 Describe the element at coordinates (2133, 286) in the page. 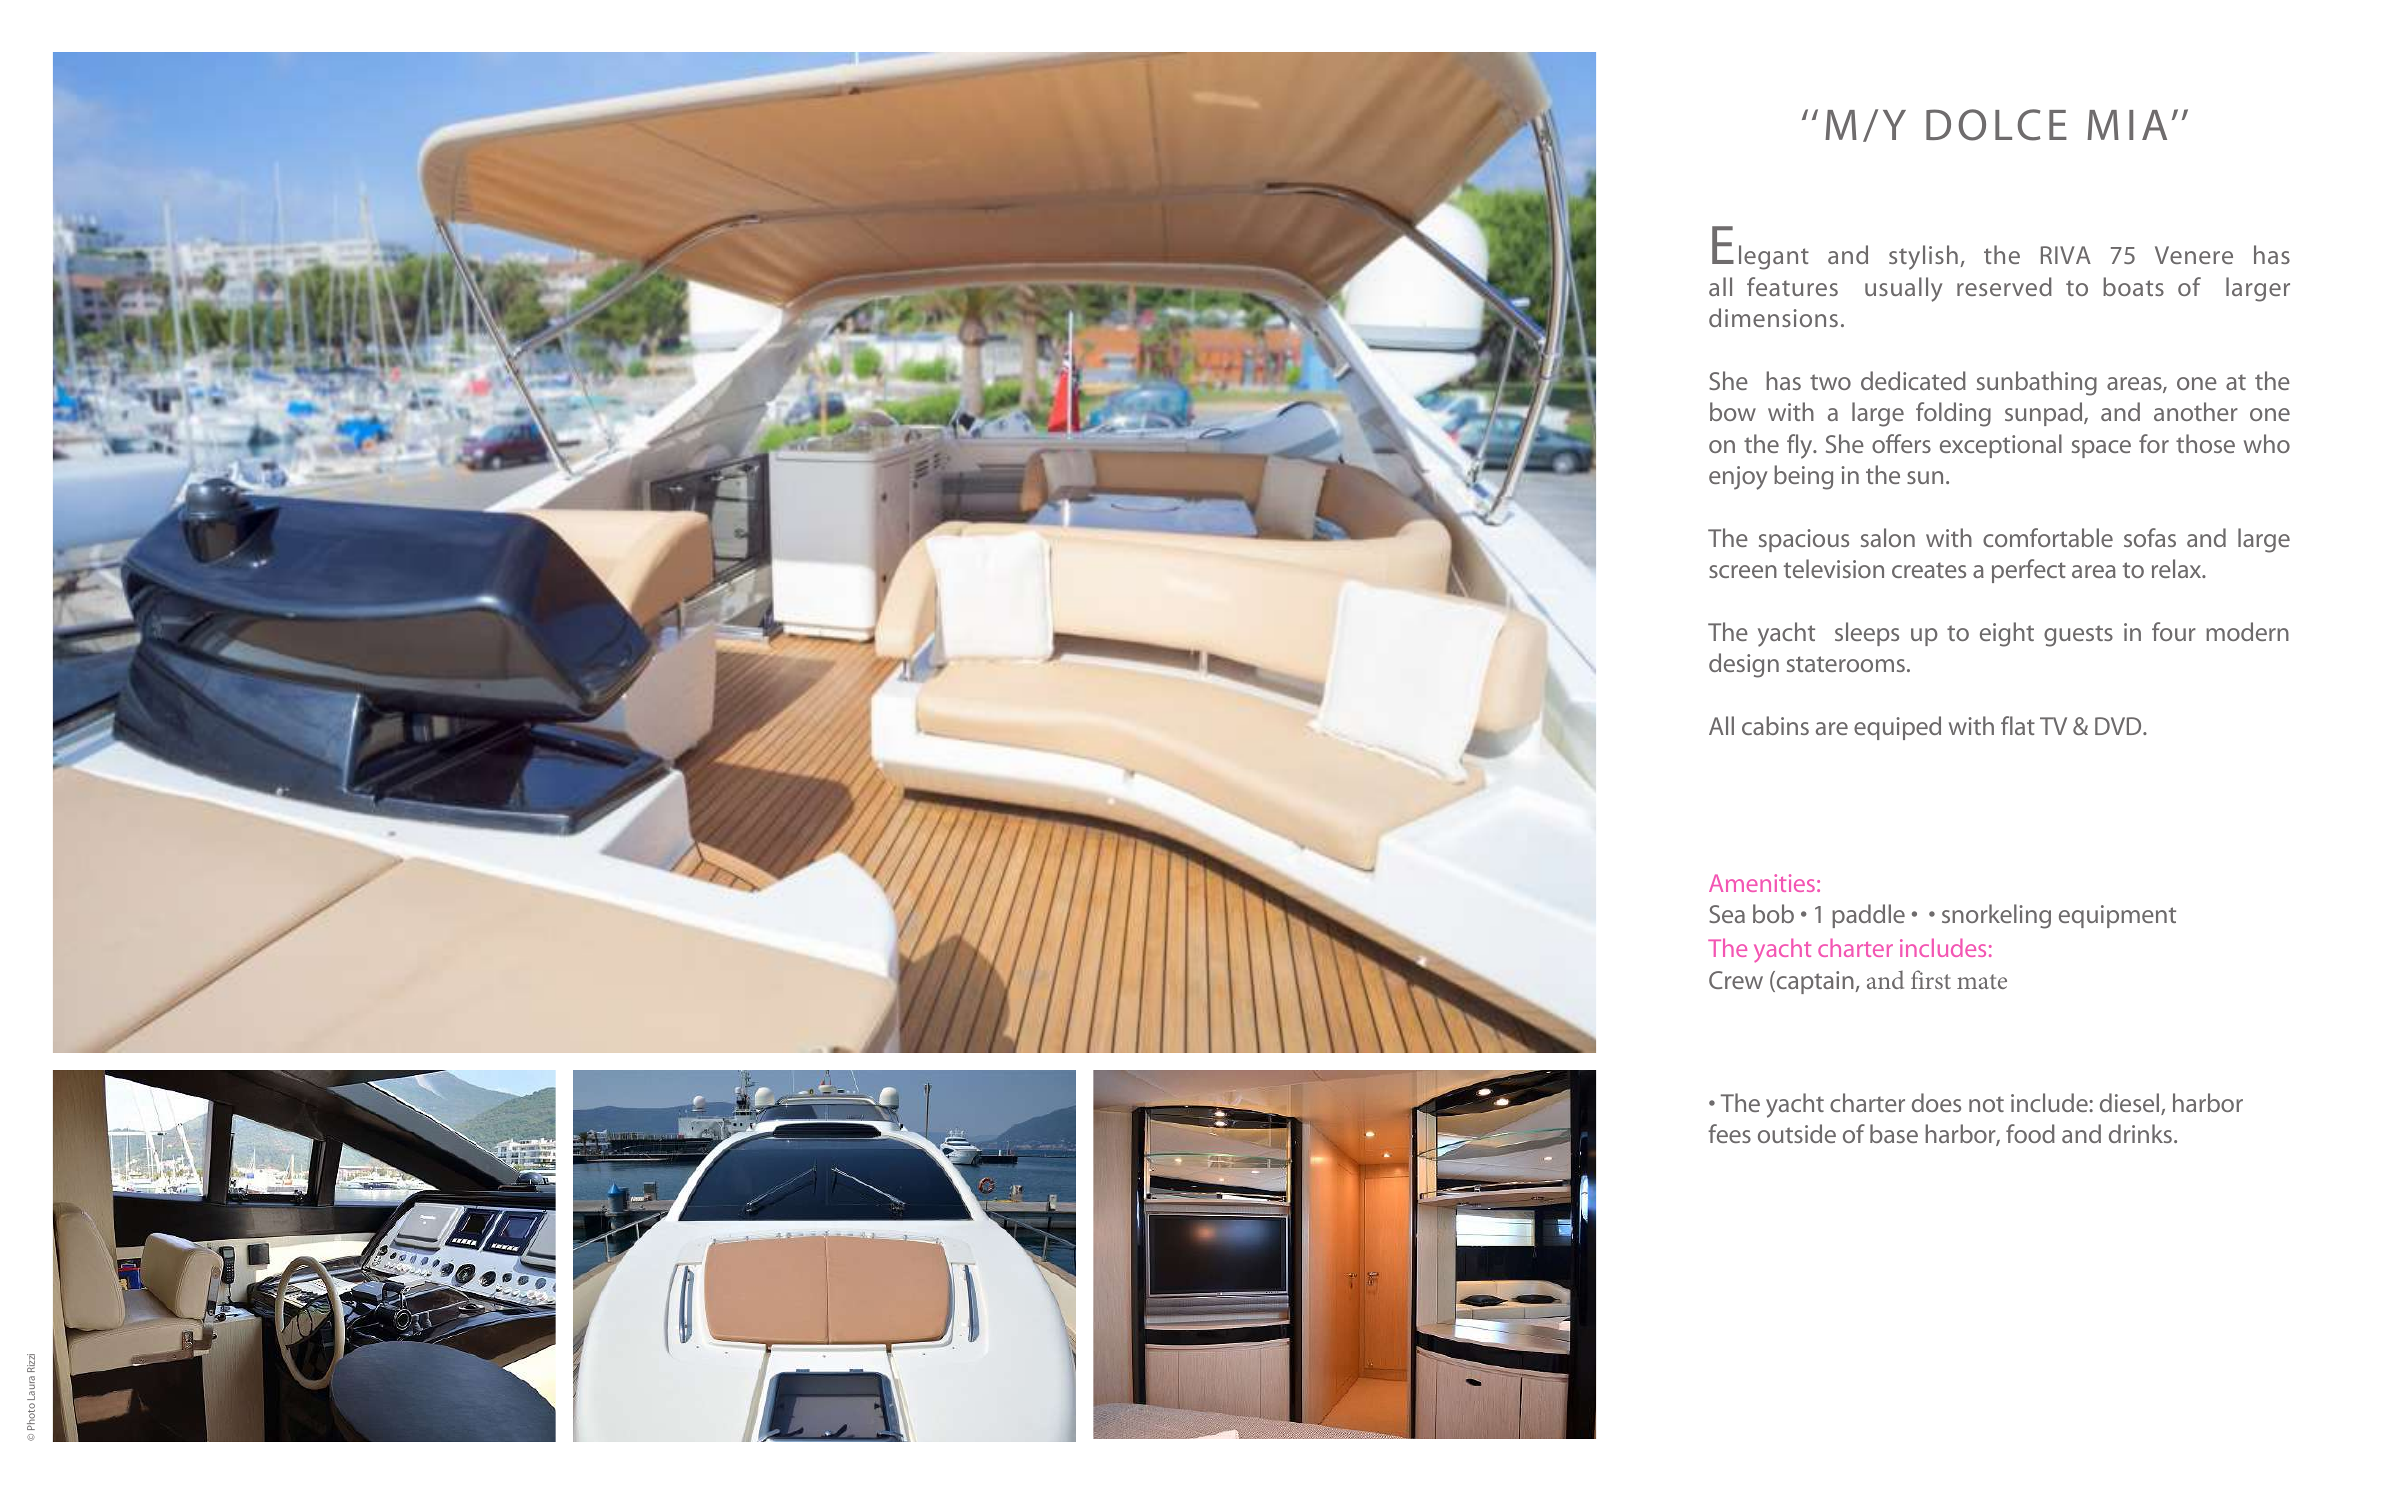

I see `boats` at that location.
